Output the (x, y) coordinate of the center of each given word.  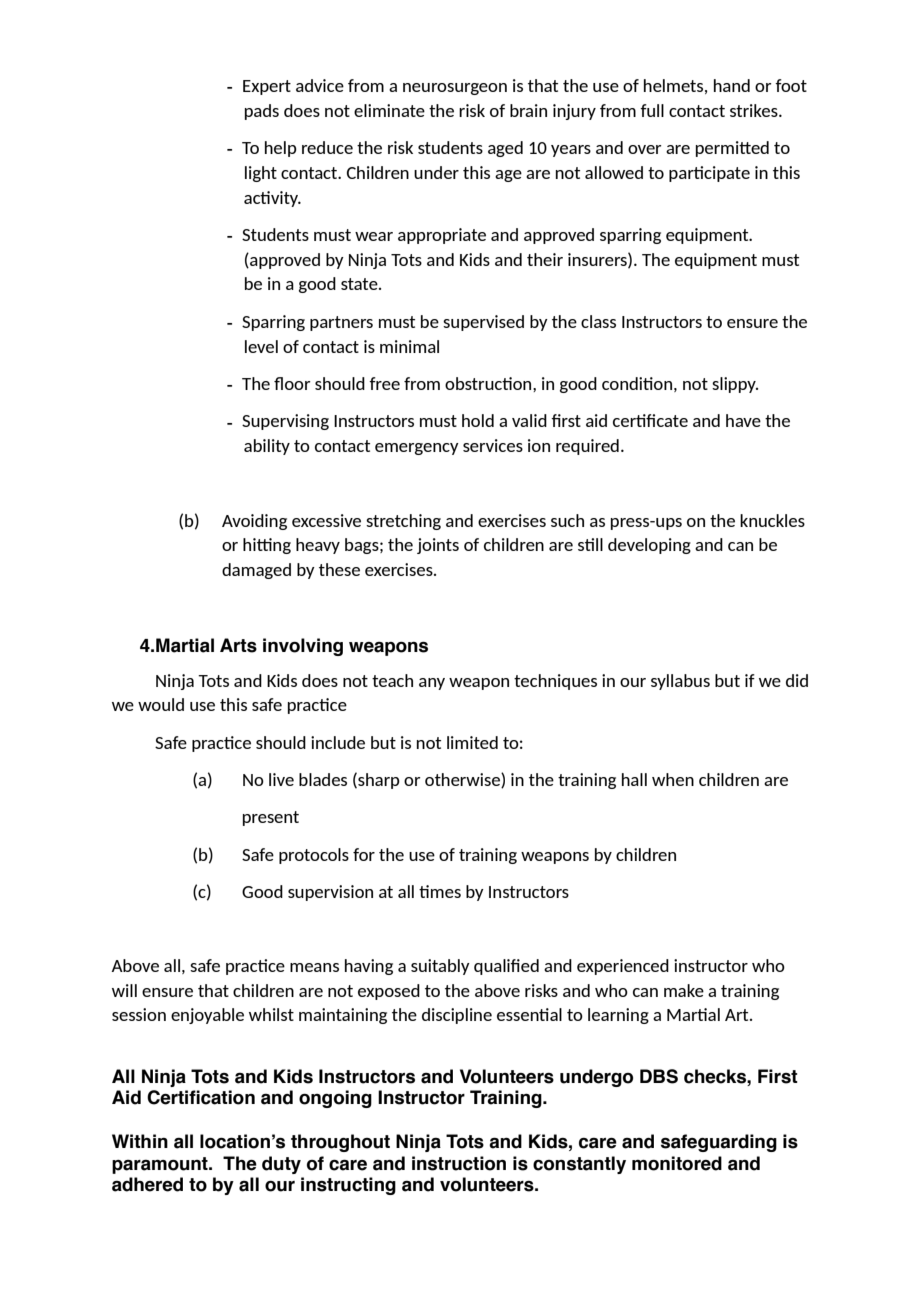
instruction (459, 1163)
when (673, 779)
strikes (755, 110)
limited (472, 742)
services (493, 445)
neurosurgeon (455, 89)
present (271, 818)
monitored (677, 1163)
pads (262, 112)
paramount (161, 1165)
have (743, 420)
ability (267, 447)
